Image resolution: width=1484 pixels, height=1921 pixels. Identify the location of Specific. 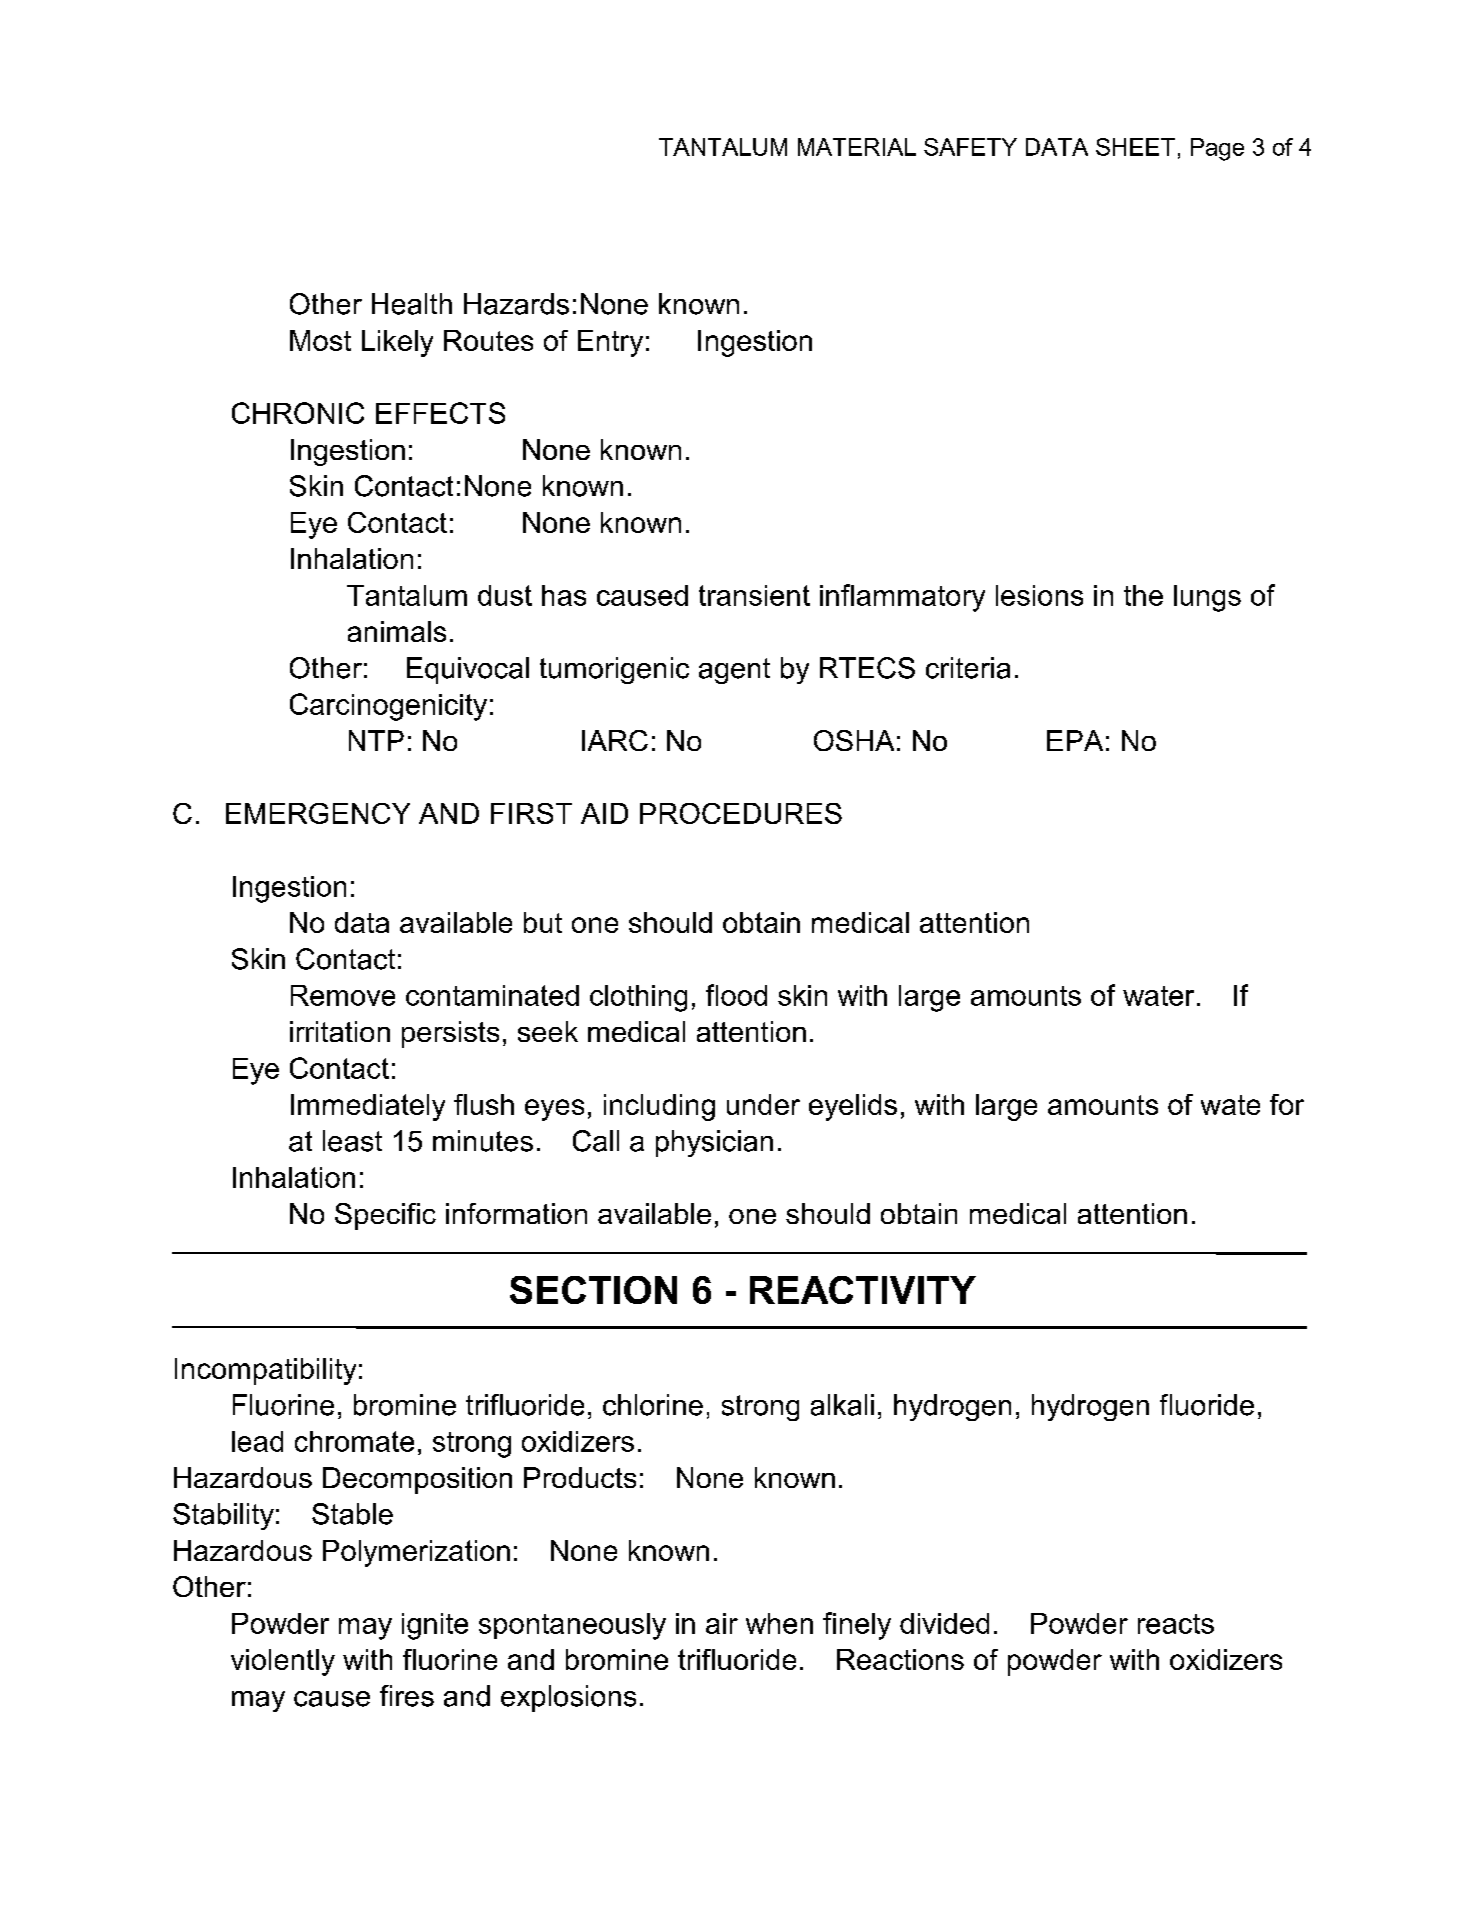
(385, 1216).
